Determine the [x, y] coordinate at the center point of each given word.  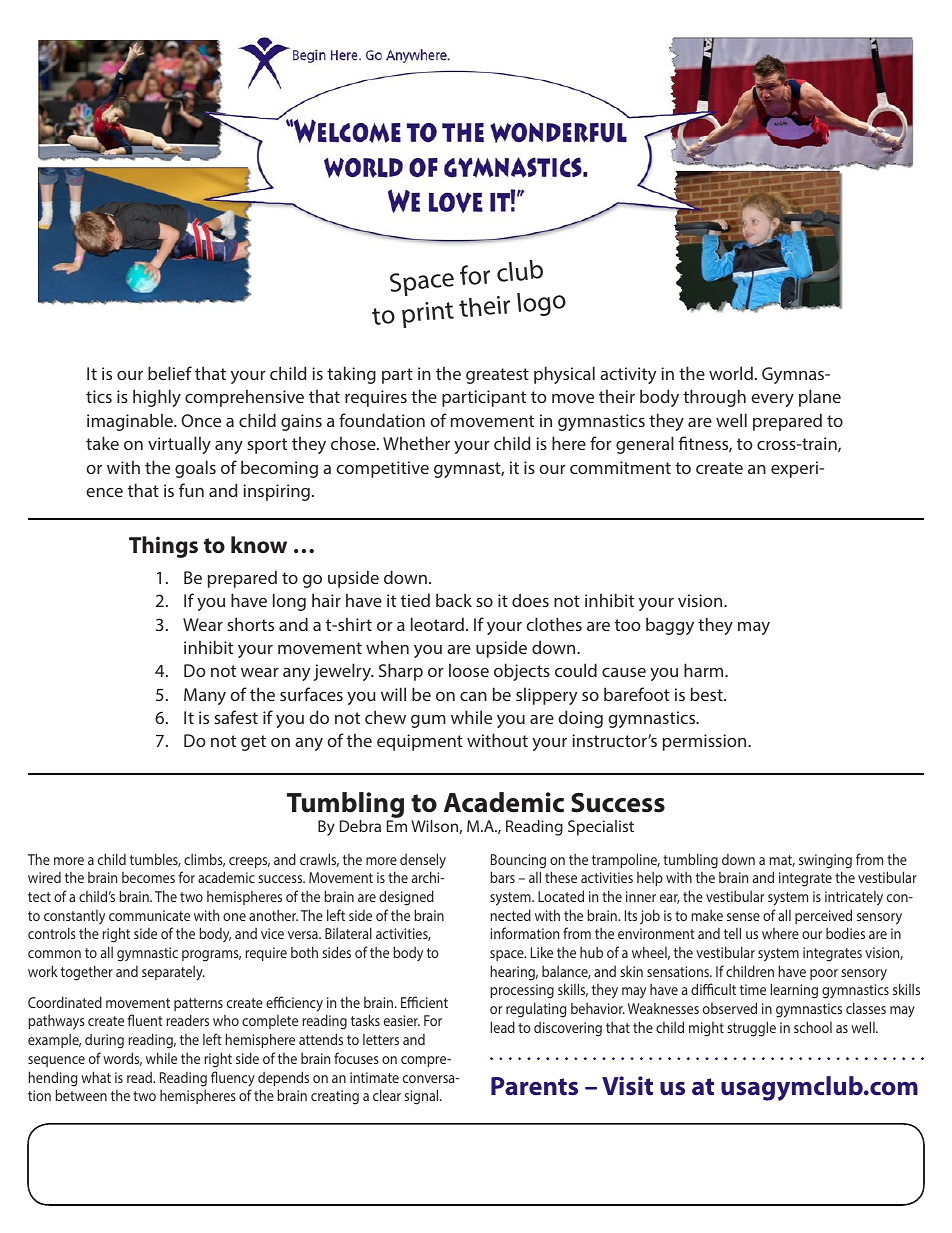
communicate [149, 915]
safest [236, 717]
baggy [670, 626]
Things [163, 547]
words [122, 1059]
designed [406, 898]
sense [743, 917]
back [454, 600]
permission [706, 742]
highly [157, 398]
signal [422, 1097]
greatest [497, 376]
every [772, 400]
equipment [420, 742]
